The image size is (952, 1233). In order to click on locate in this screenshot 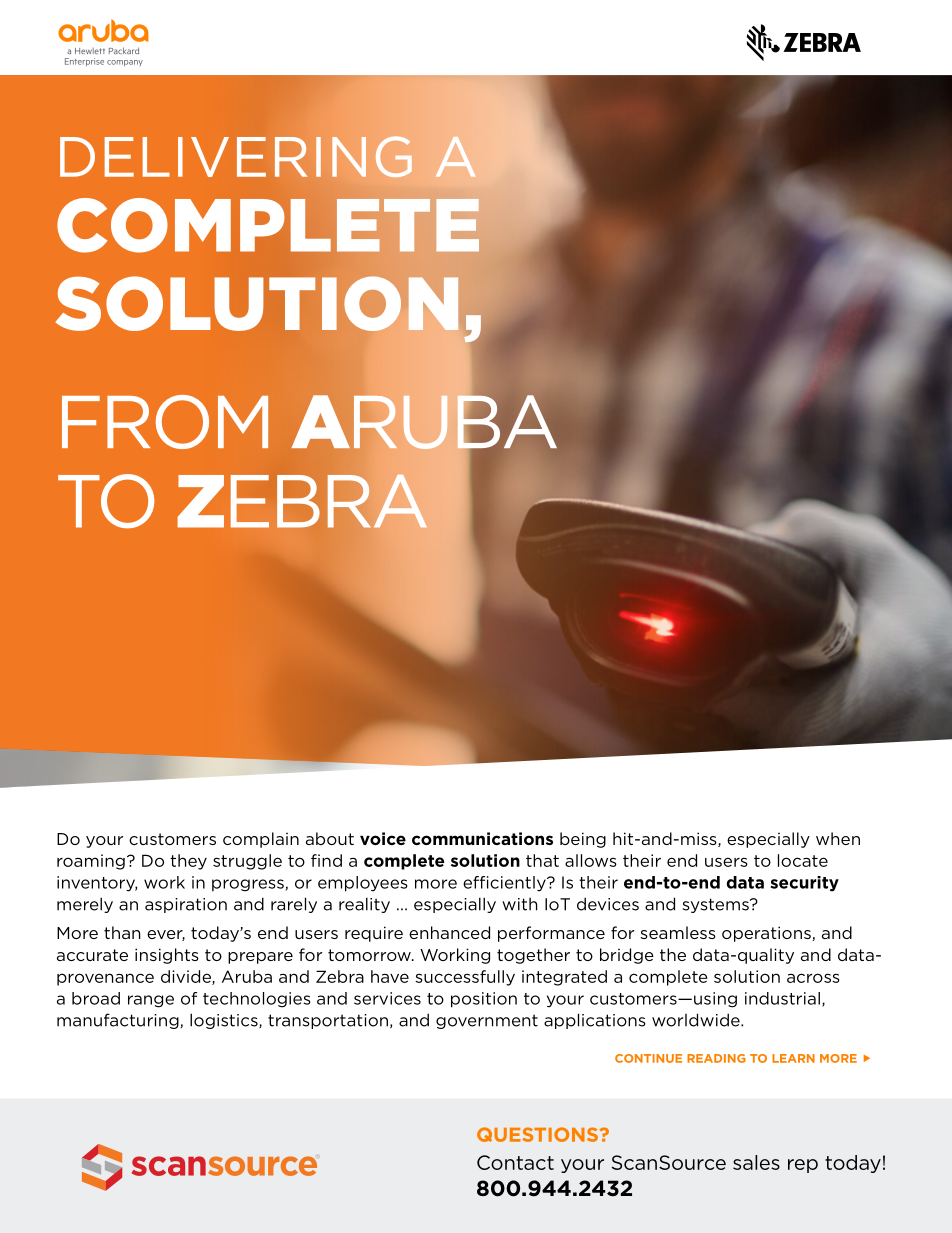, I will do `click(803, 860)`.
